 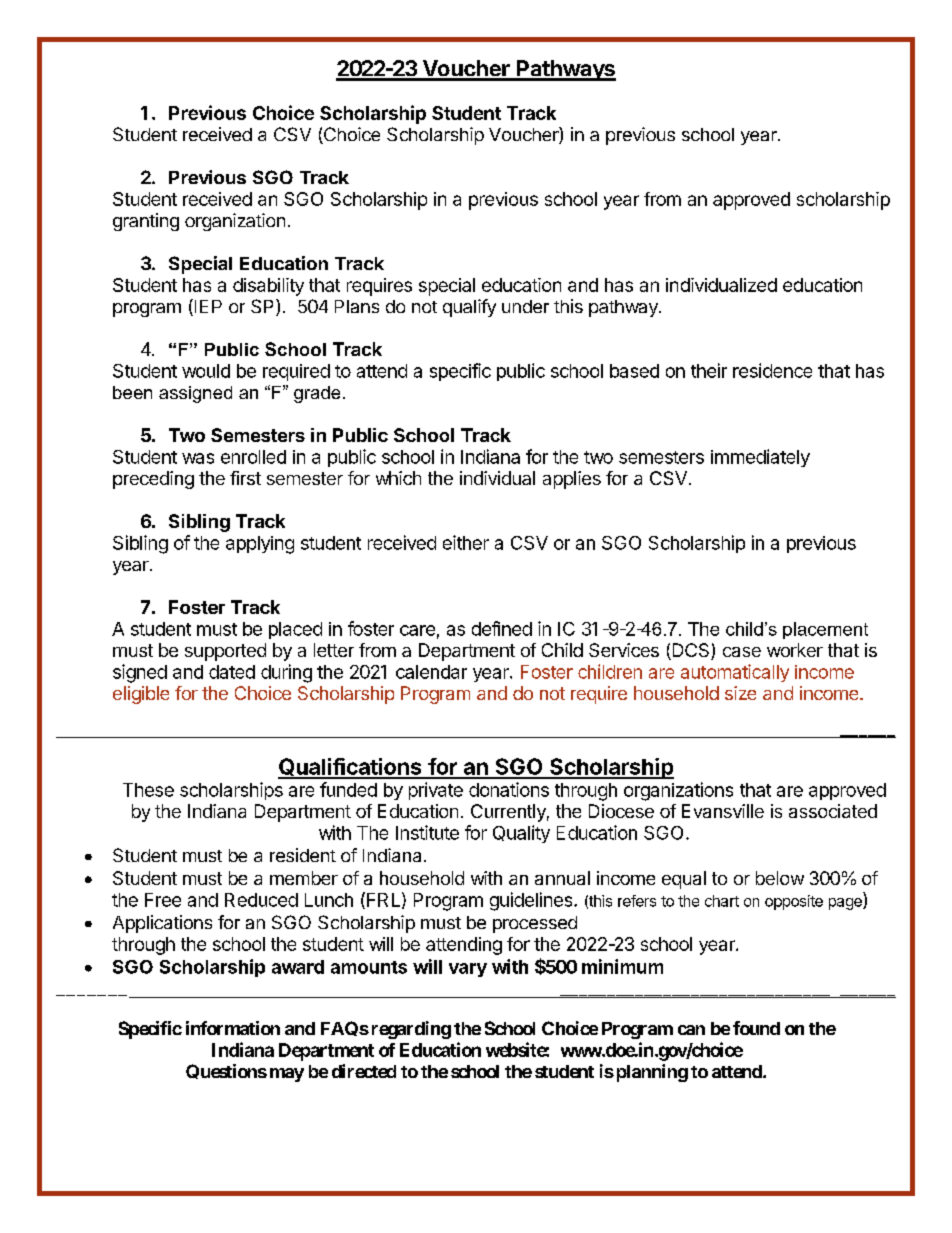 What do you see at coordinates (742, 652) in the screenshot?
I see `case` at bounding box center [742, 652].
